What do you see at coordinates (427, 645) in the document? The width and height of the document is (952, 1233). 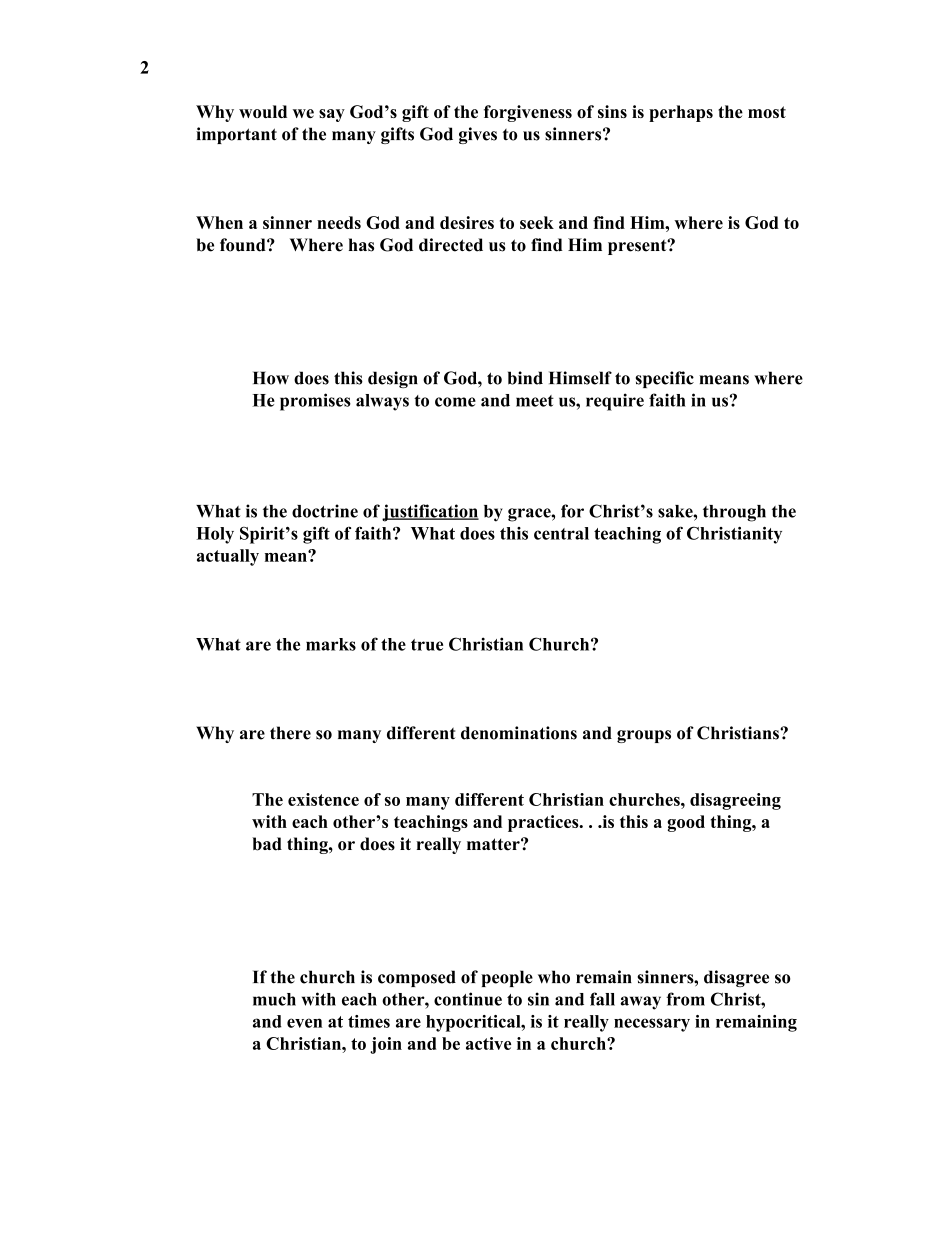 I see `true` at bounding box center [427, 645].
